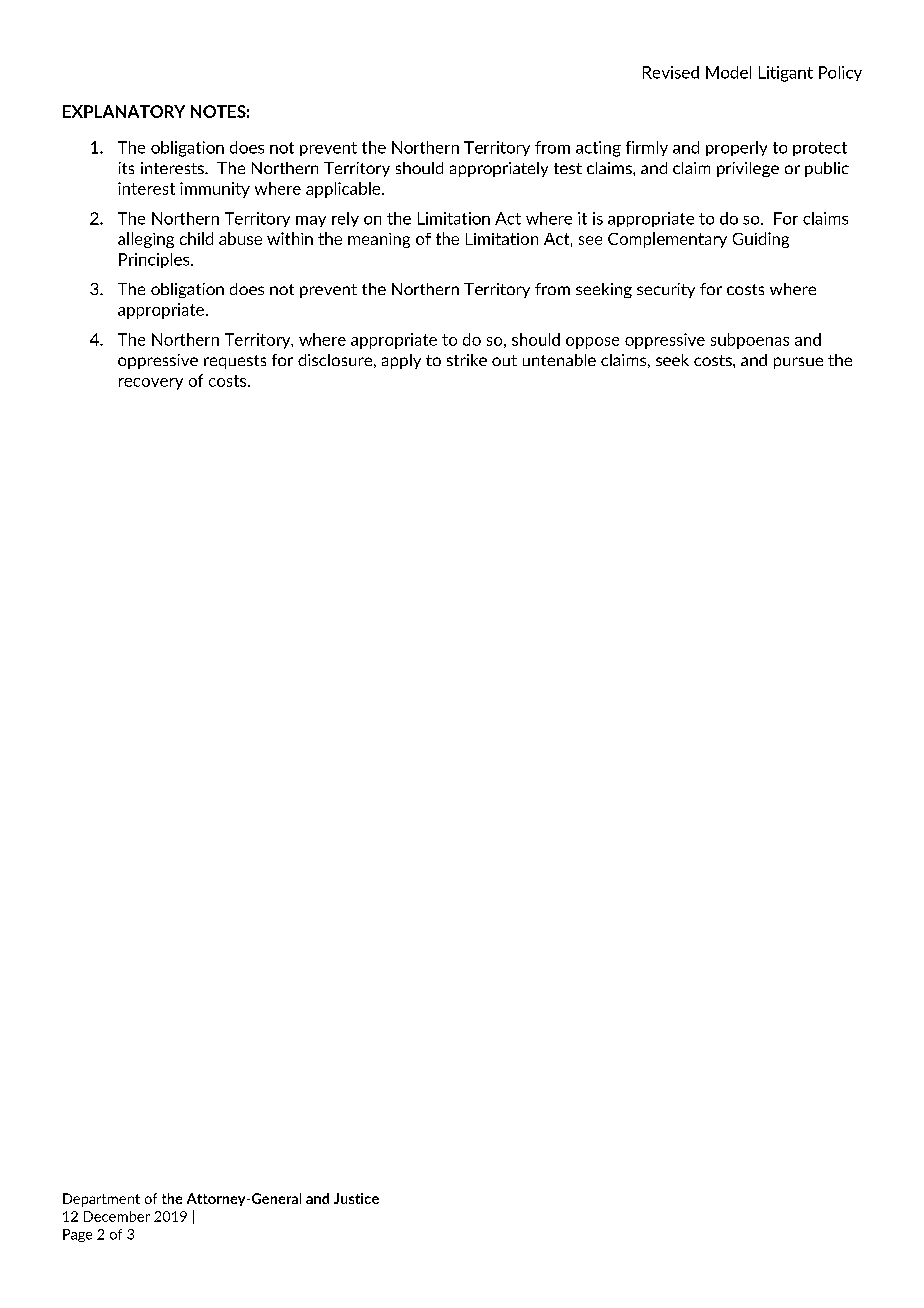  What do you see at coordinates (568, 168) in the document?
I see `test` at bounding box center [568, 168].
